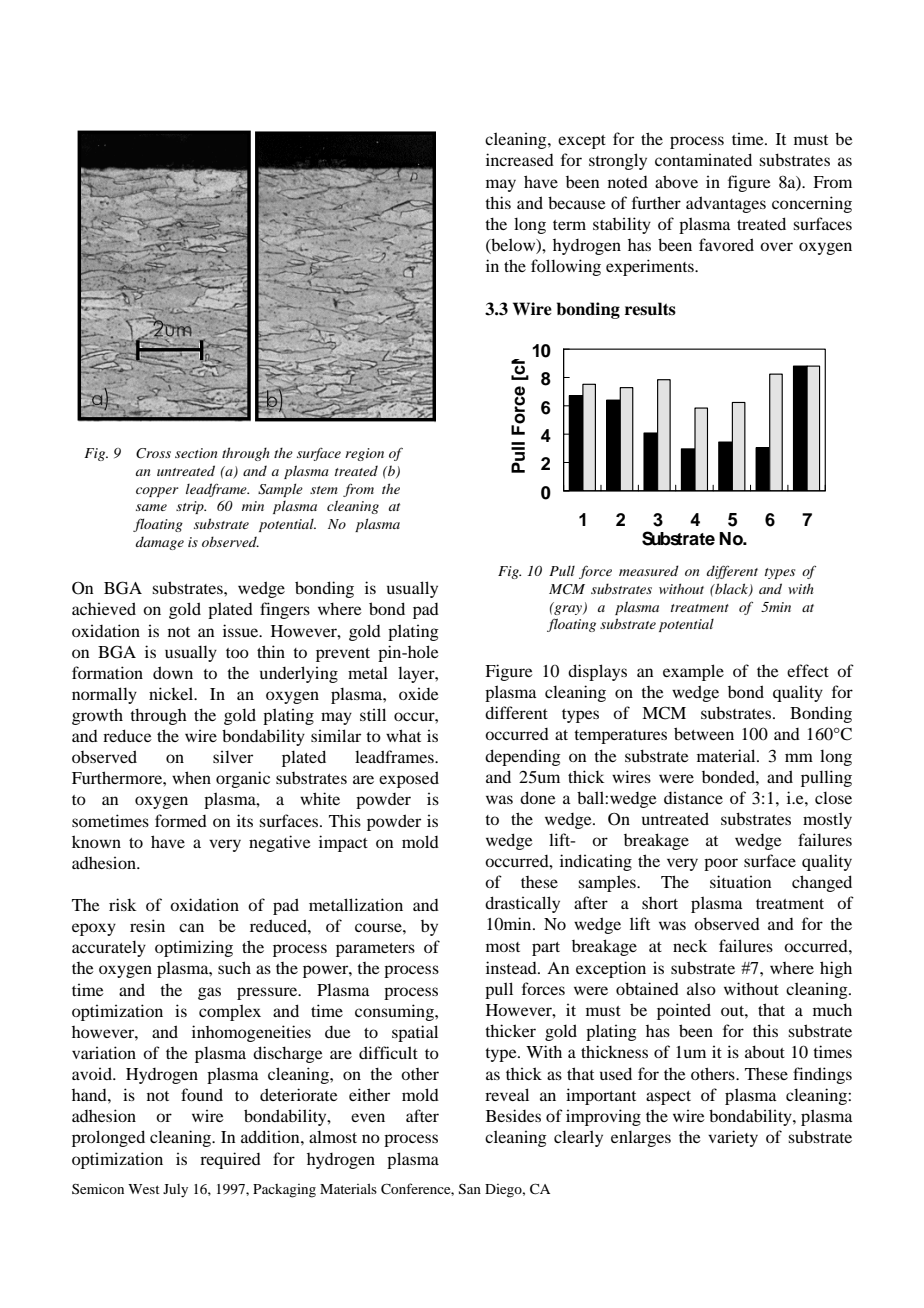  What do you see at coordinates (733, 1138) in the document?
I see `variety` at bounding box center [733, 1138].
